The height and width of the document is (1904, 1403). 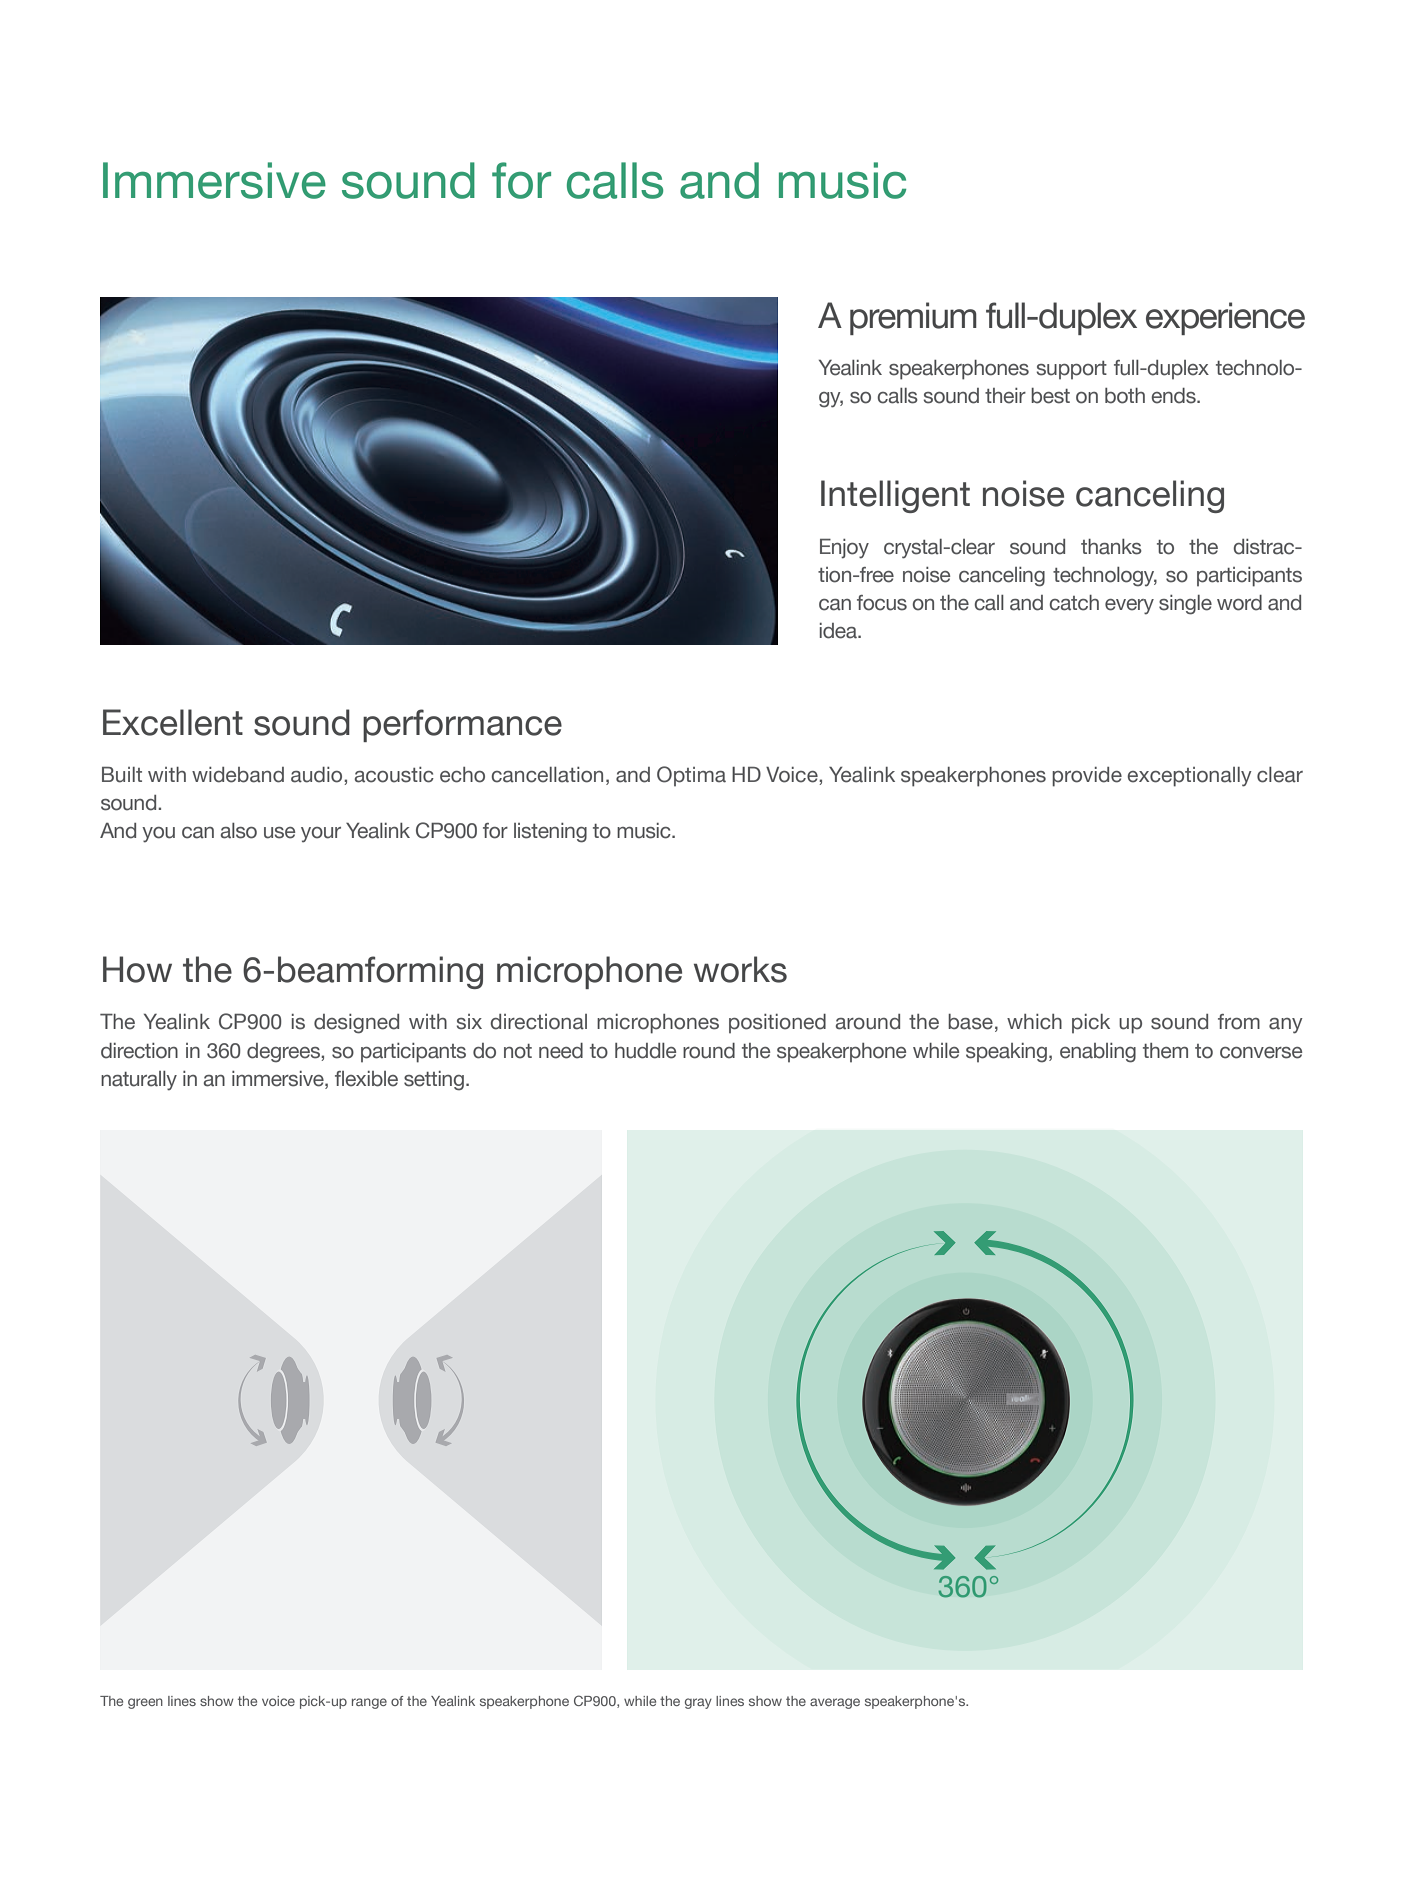 What do you see at coordinates (369, 1703) in the document?
I see `range` at bounding box center [369, 1703].
